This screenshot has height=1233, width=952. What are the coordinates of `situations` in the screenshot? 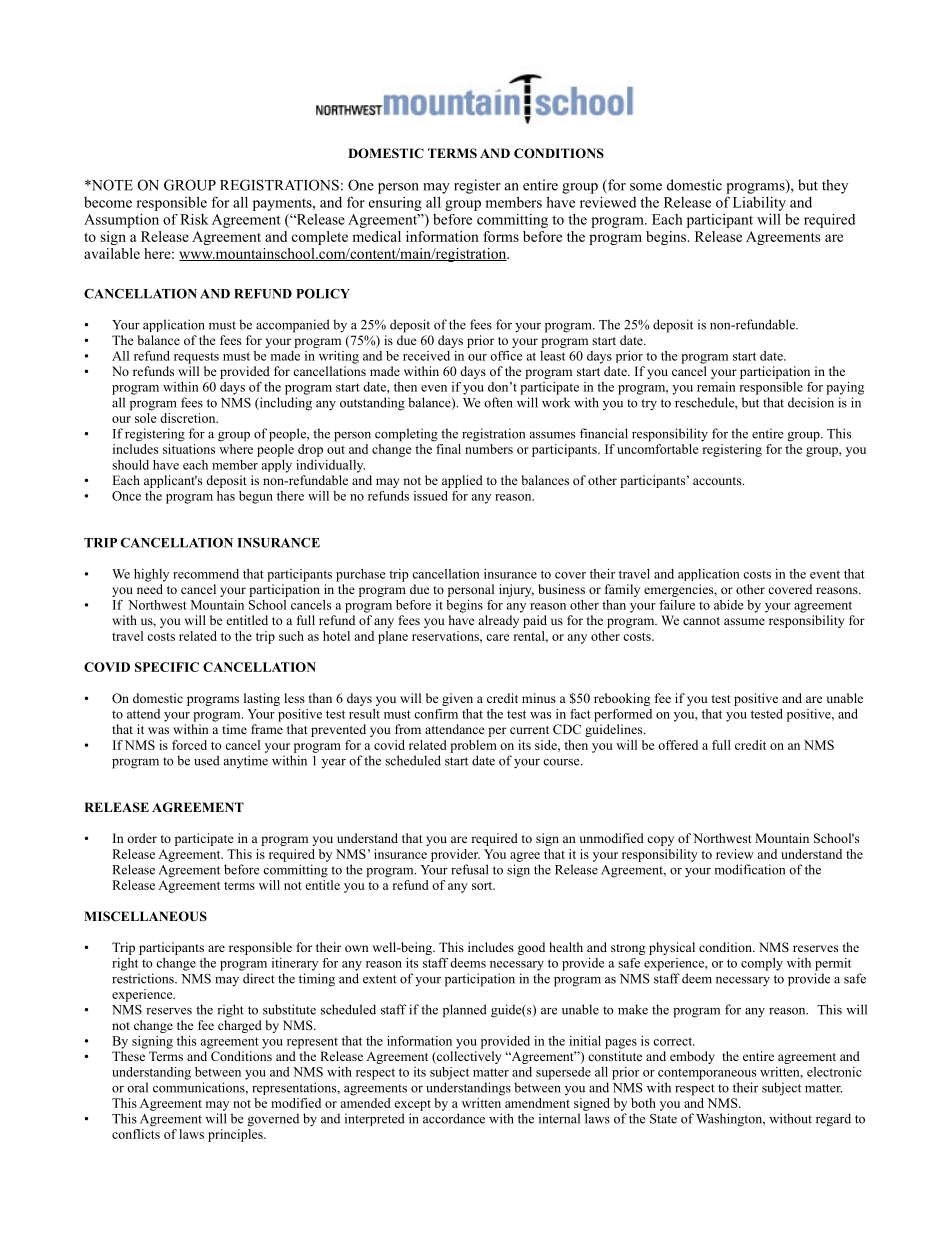 It's located at (189, 449).
